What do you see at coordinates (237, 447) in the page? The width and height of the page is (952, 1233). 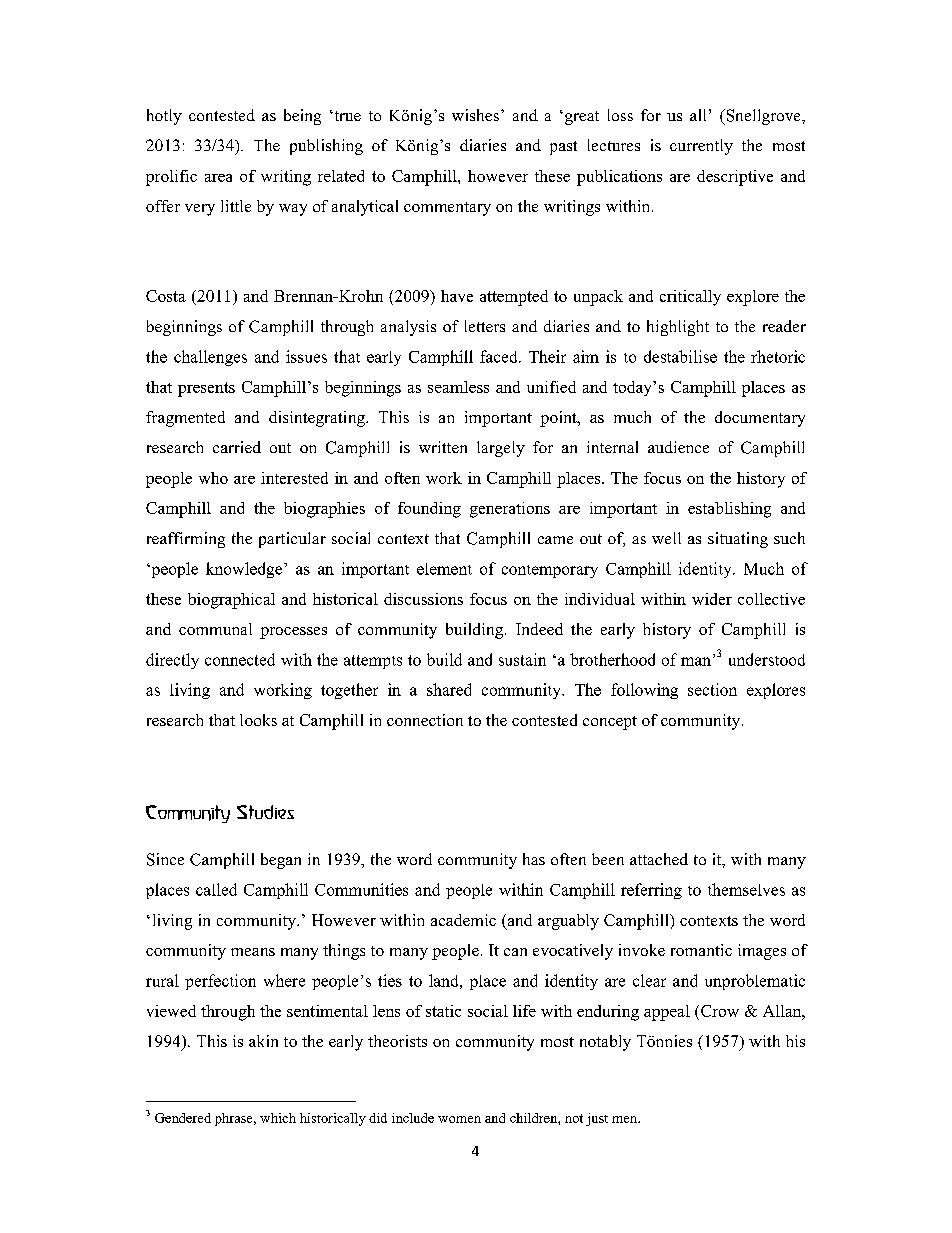 I see `carried` at bounding box center [237, 447].
